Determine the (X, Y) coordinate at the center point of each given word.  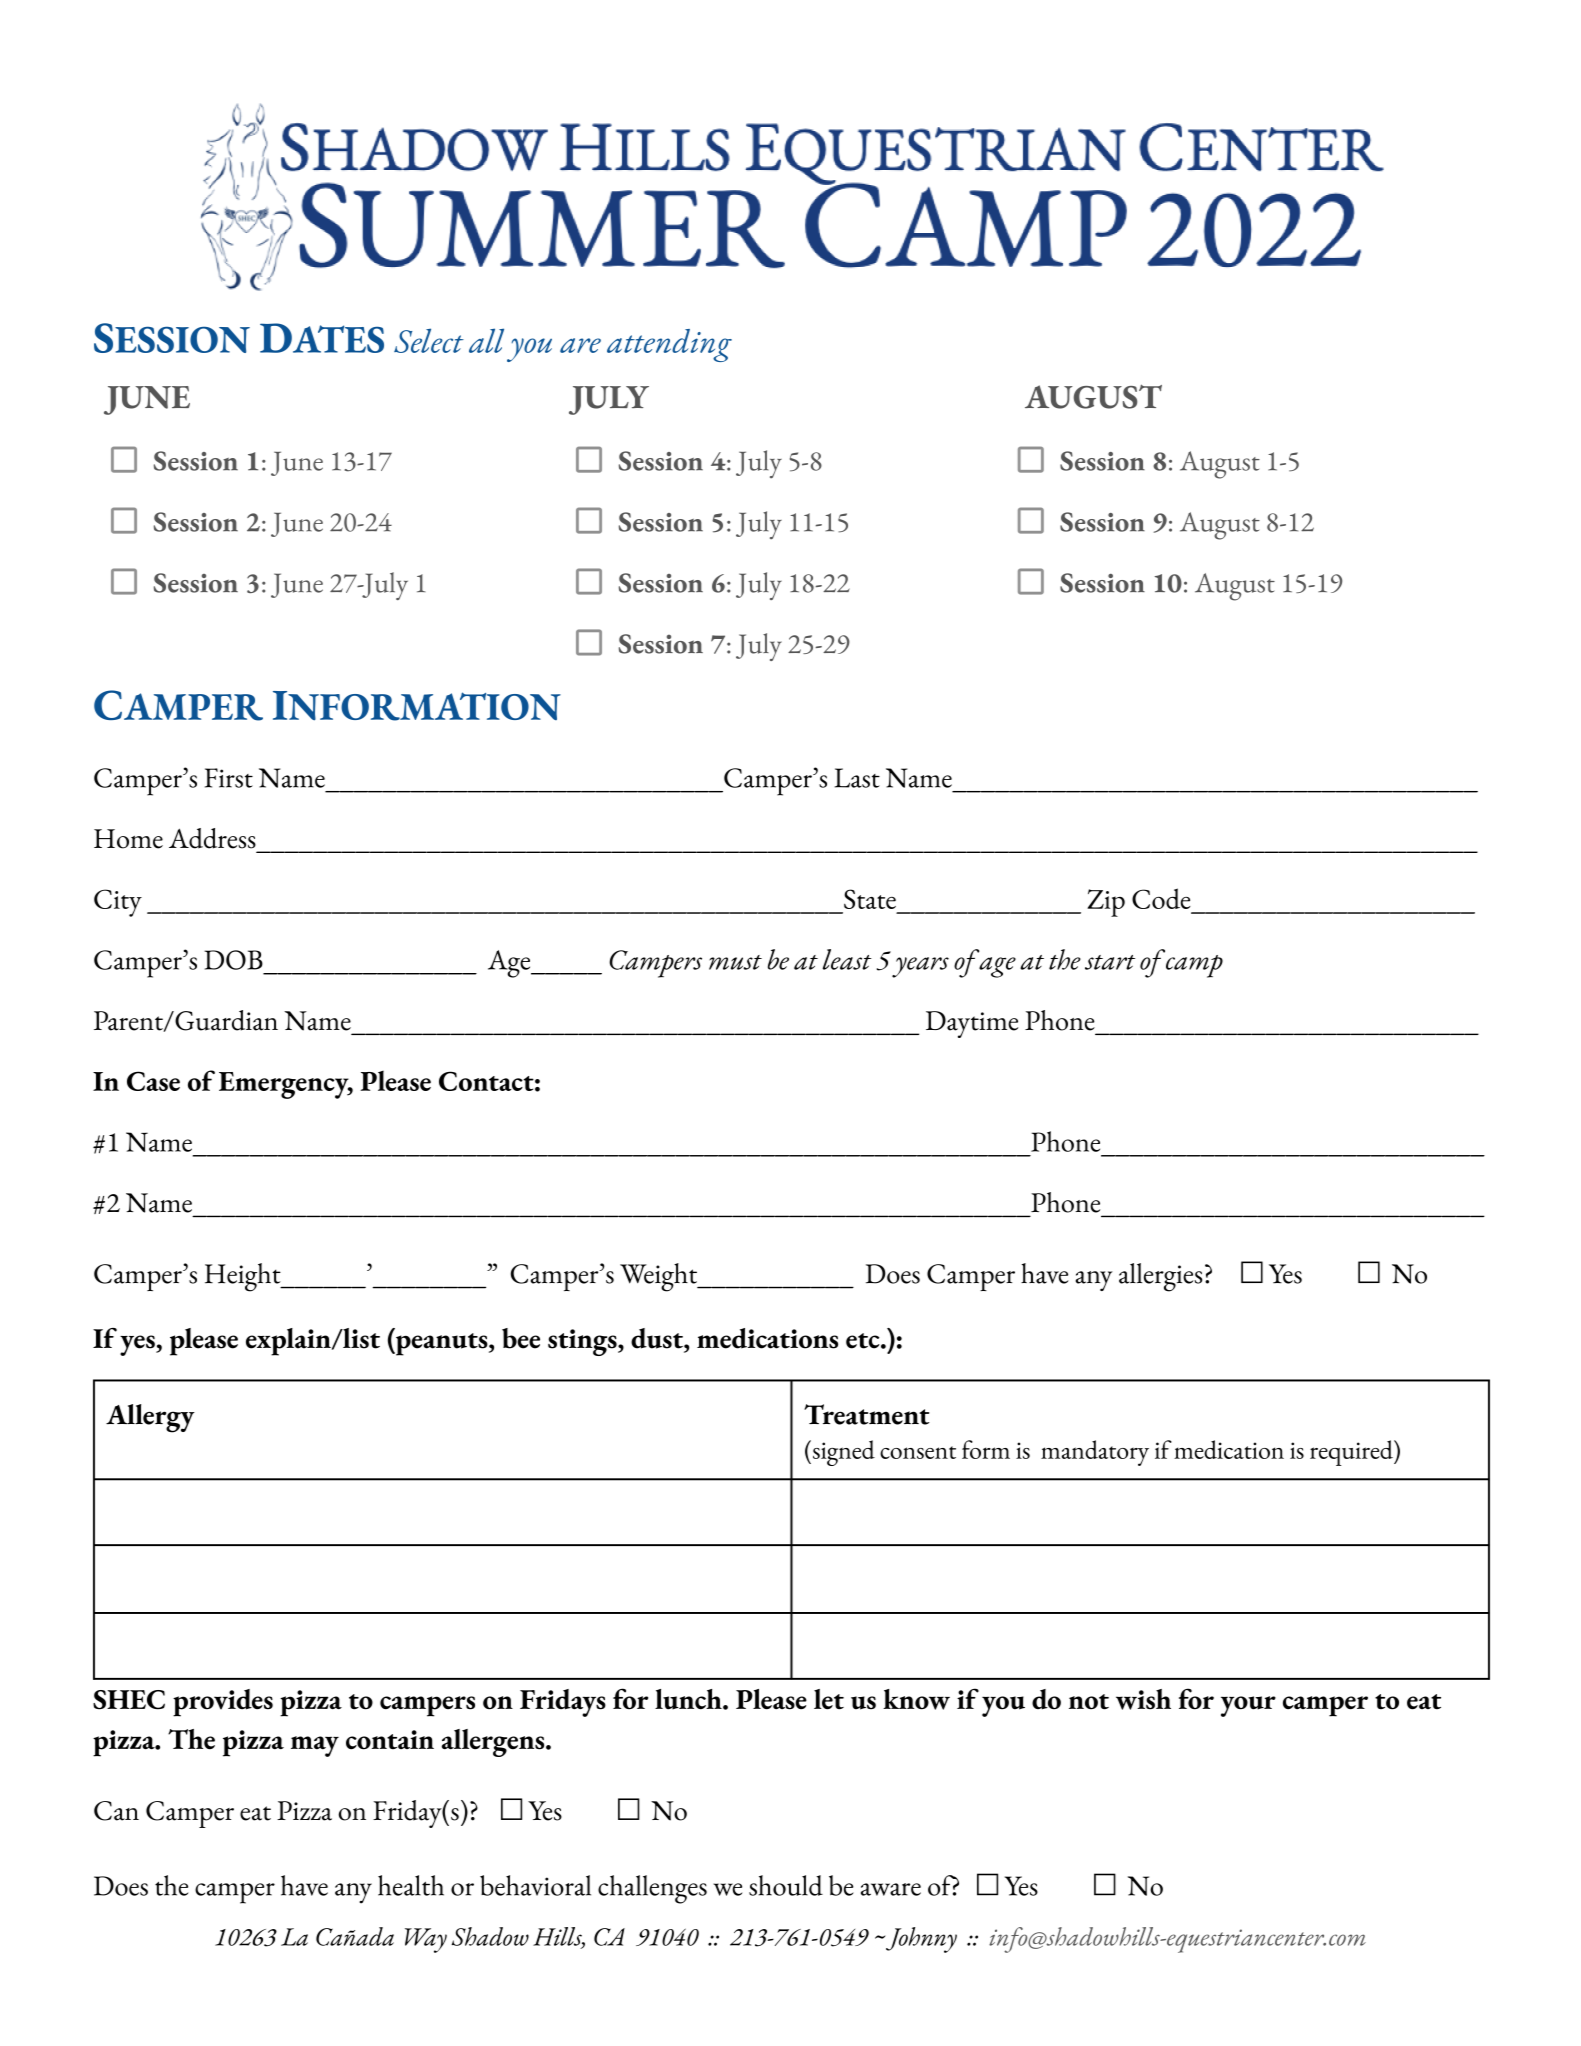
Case (153, 1081)
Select (429, 340)
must (735, 962)
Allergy (150, 1418)
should (786, 1885)
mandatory (1095, 1453)
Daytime (972, 1024)
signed (842, 1453)
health (411, 1885)
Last (857, 778)
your (1248, 1706)
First (229, 778)
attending (669, 345)
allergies (1160, 1277)
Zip (1106, 903)
